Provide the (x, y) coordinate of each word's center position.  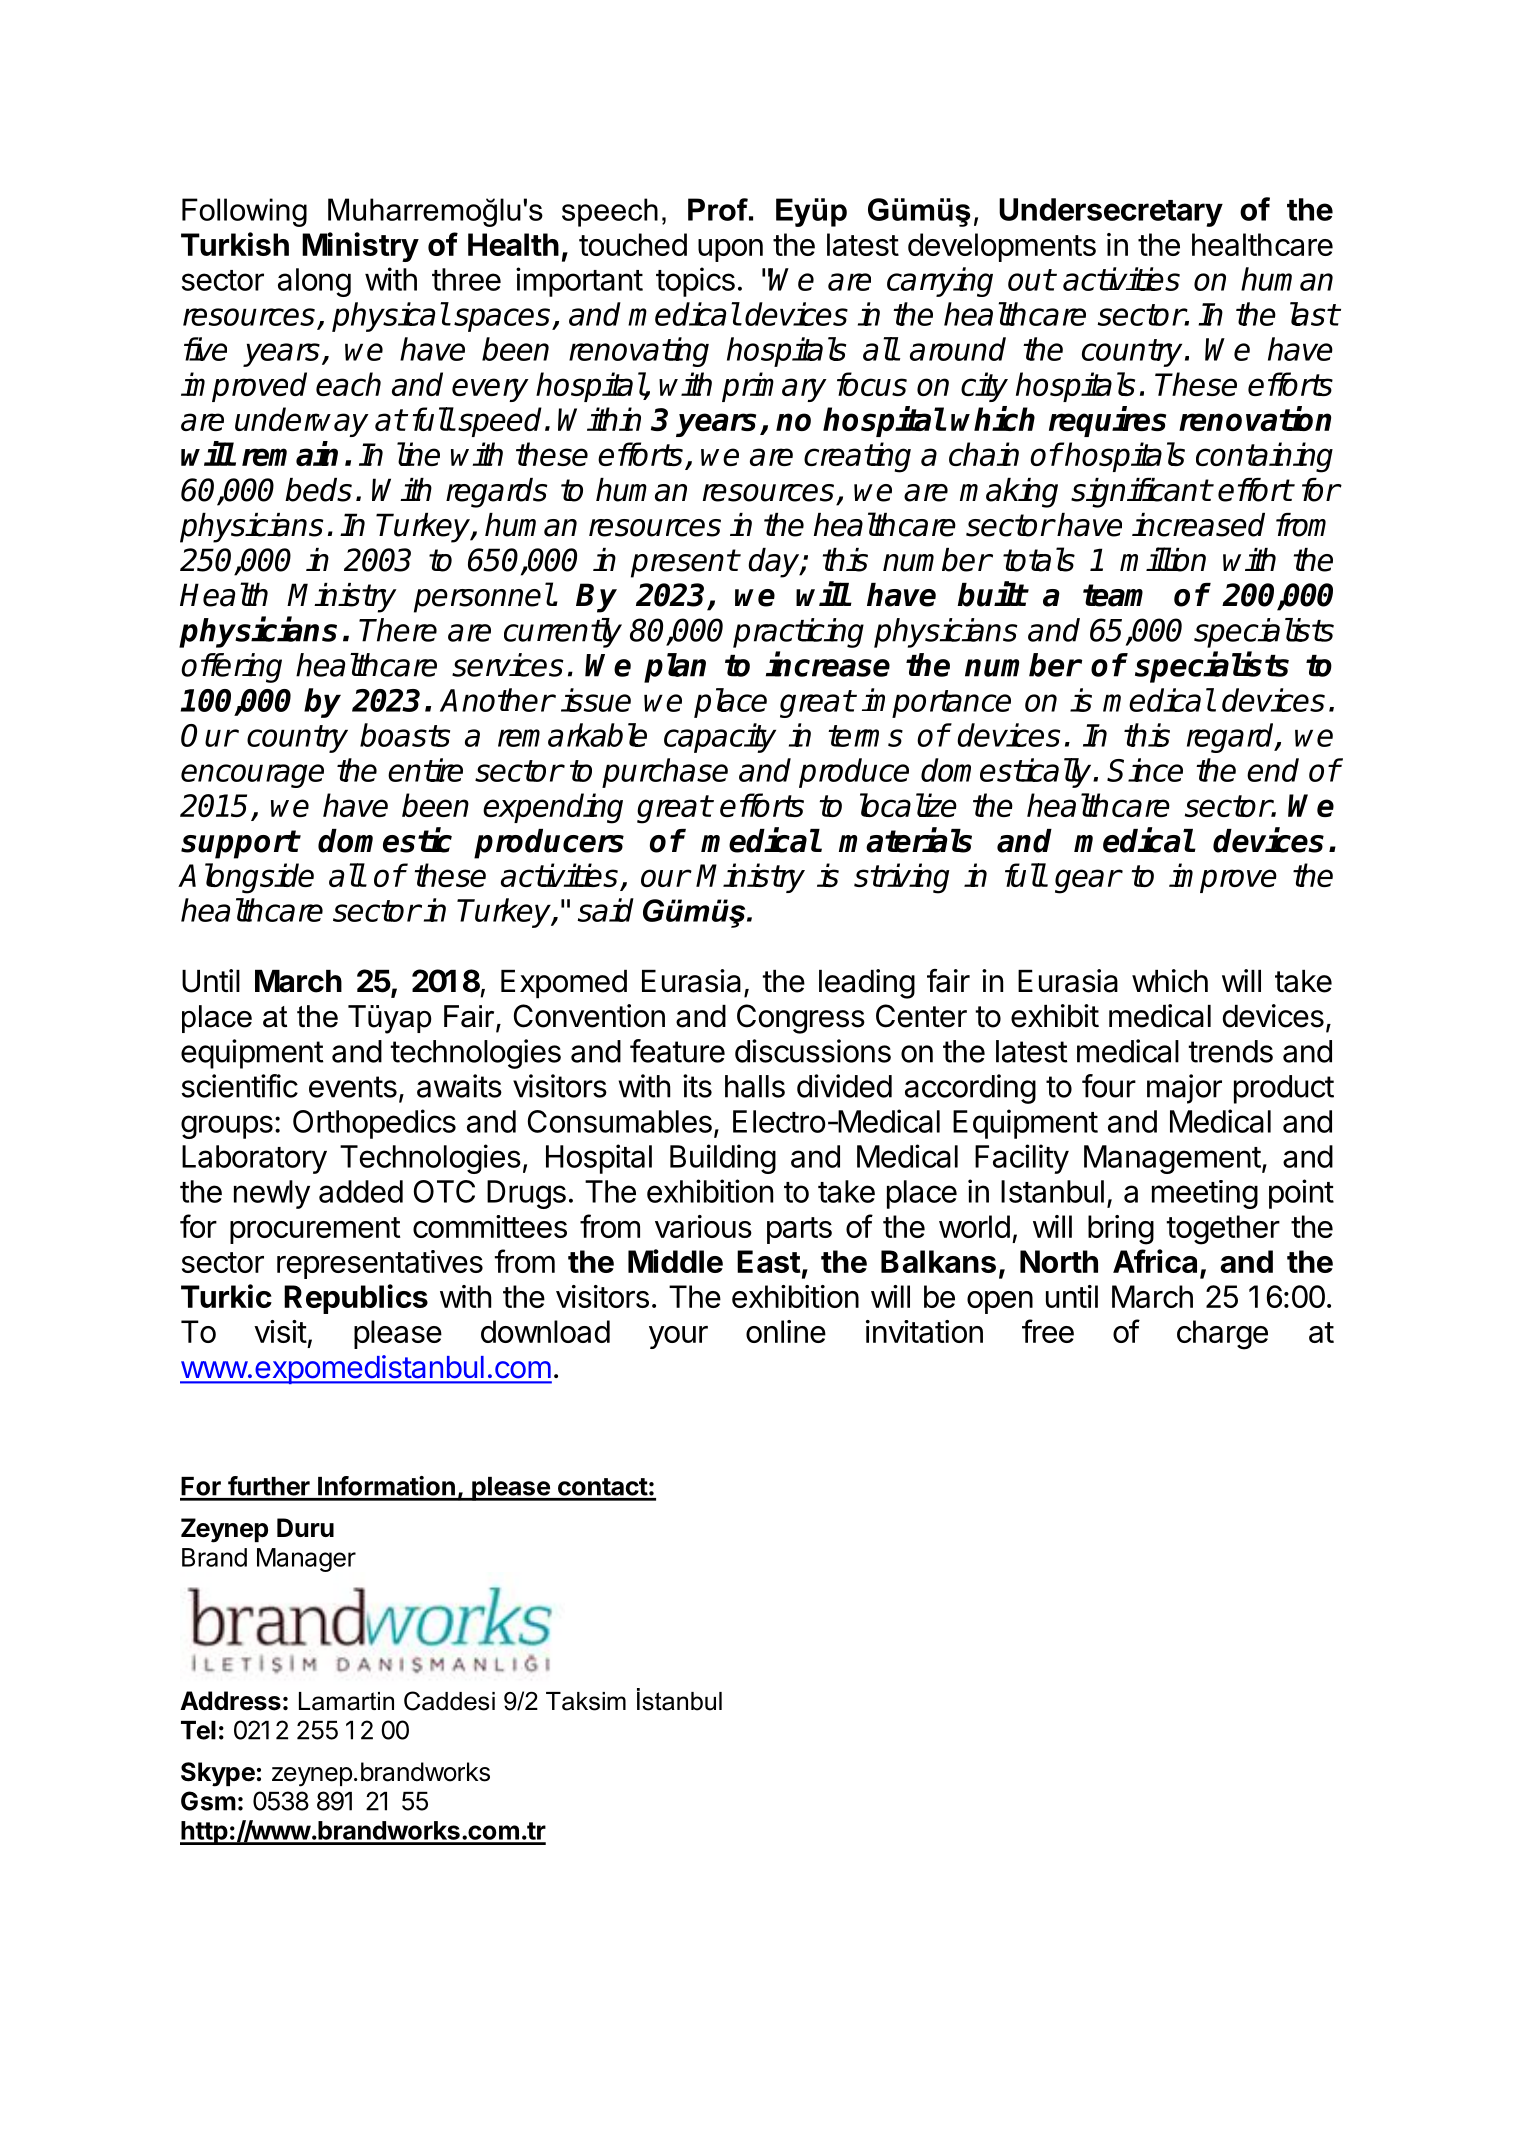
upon (730, 250)
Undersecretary (1111, 212)
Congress (801, 1019)
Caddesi (449, 1701)
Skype (218, 1774)
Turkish (235, 244)
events (353, 1087)
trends (1230, 1051)
